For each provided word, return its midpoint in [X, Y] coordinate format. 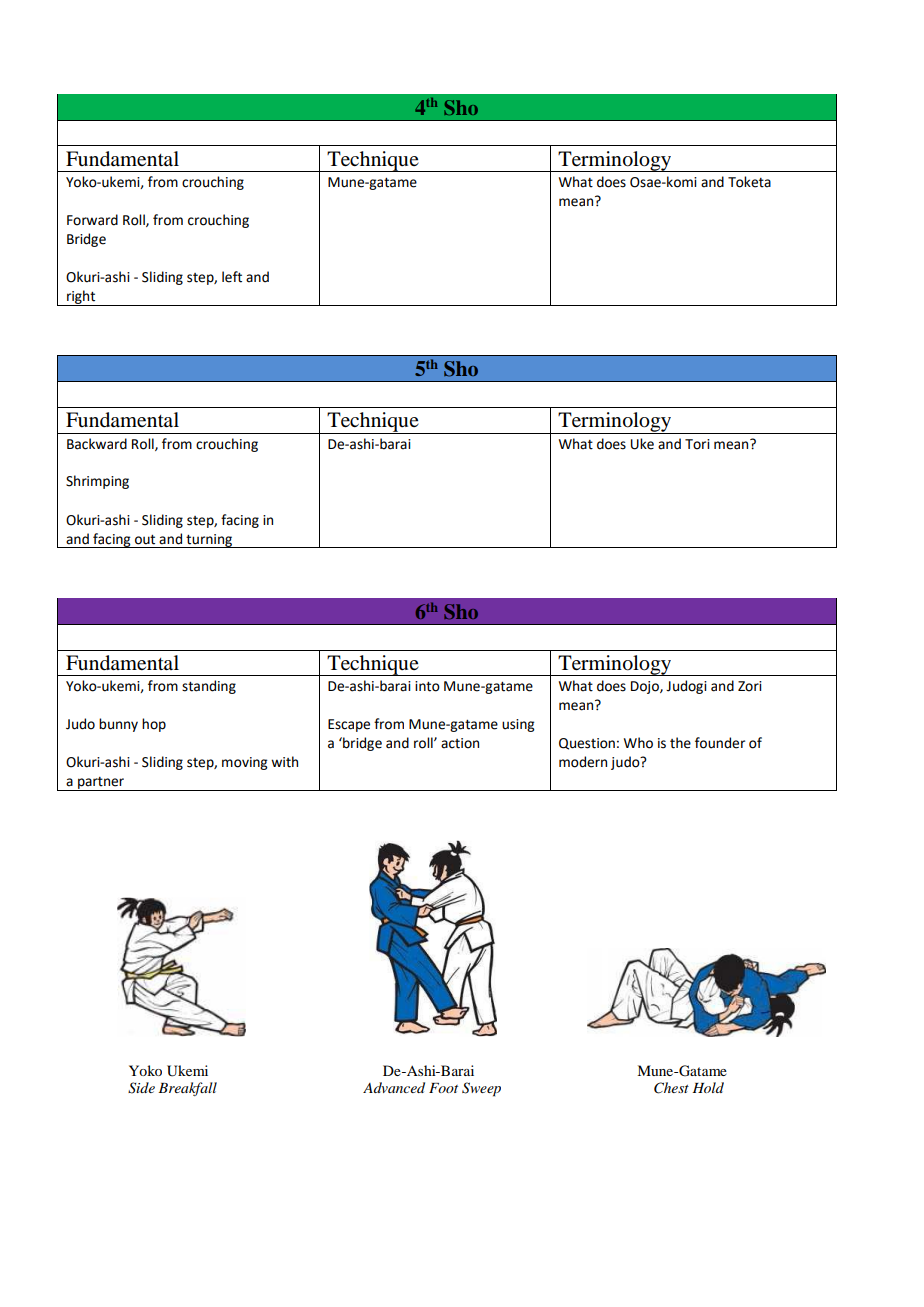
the [680, 743]
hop [154, 725]
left [232, 277]
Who [638, 743]
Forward [92, 220]
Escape [349, 725]
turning [209, 541]
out [145, 540]
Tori [697, 444]
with [284, 762]
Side [141, 1088]
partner [101, 784]
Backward [97, 444]
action [460, 743]
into [427, 686]
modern [583, 762]
